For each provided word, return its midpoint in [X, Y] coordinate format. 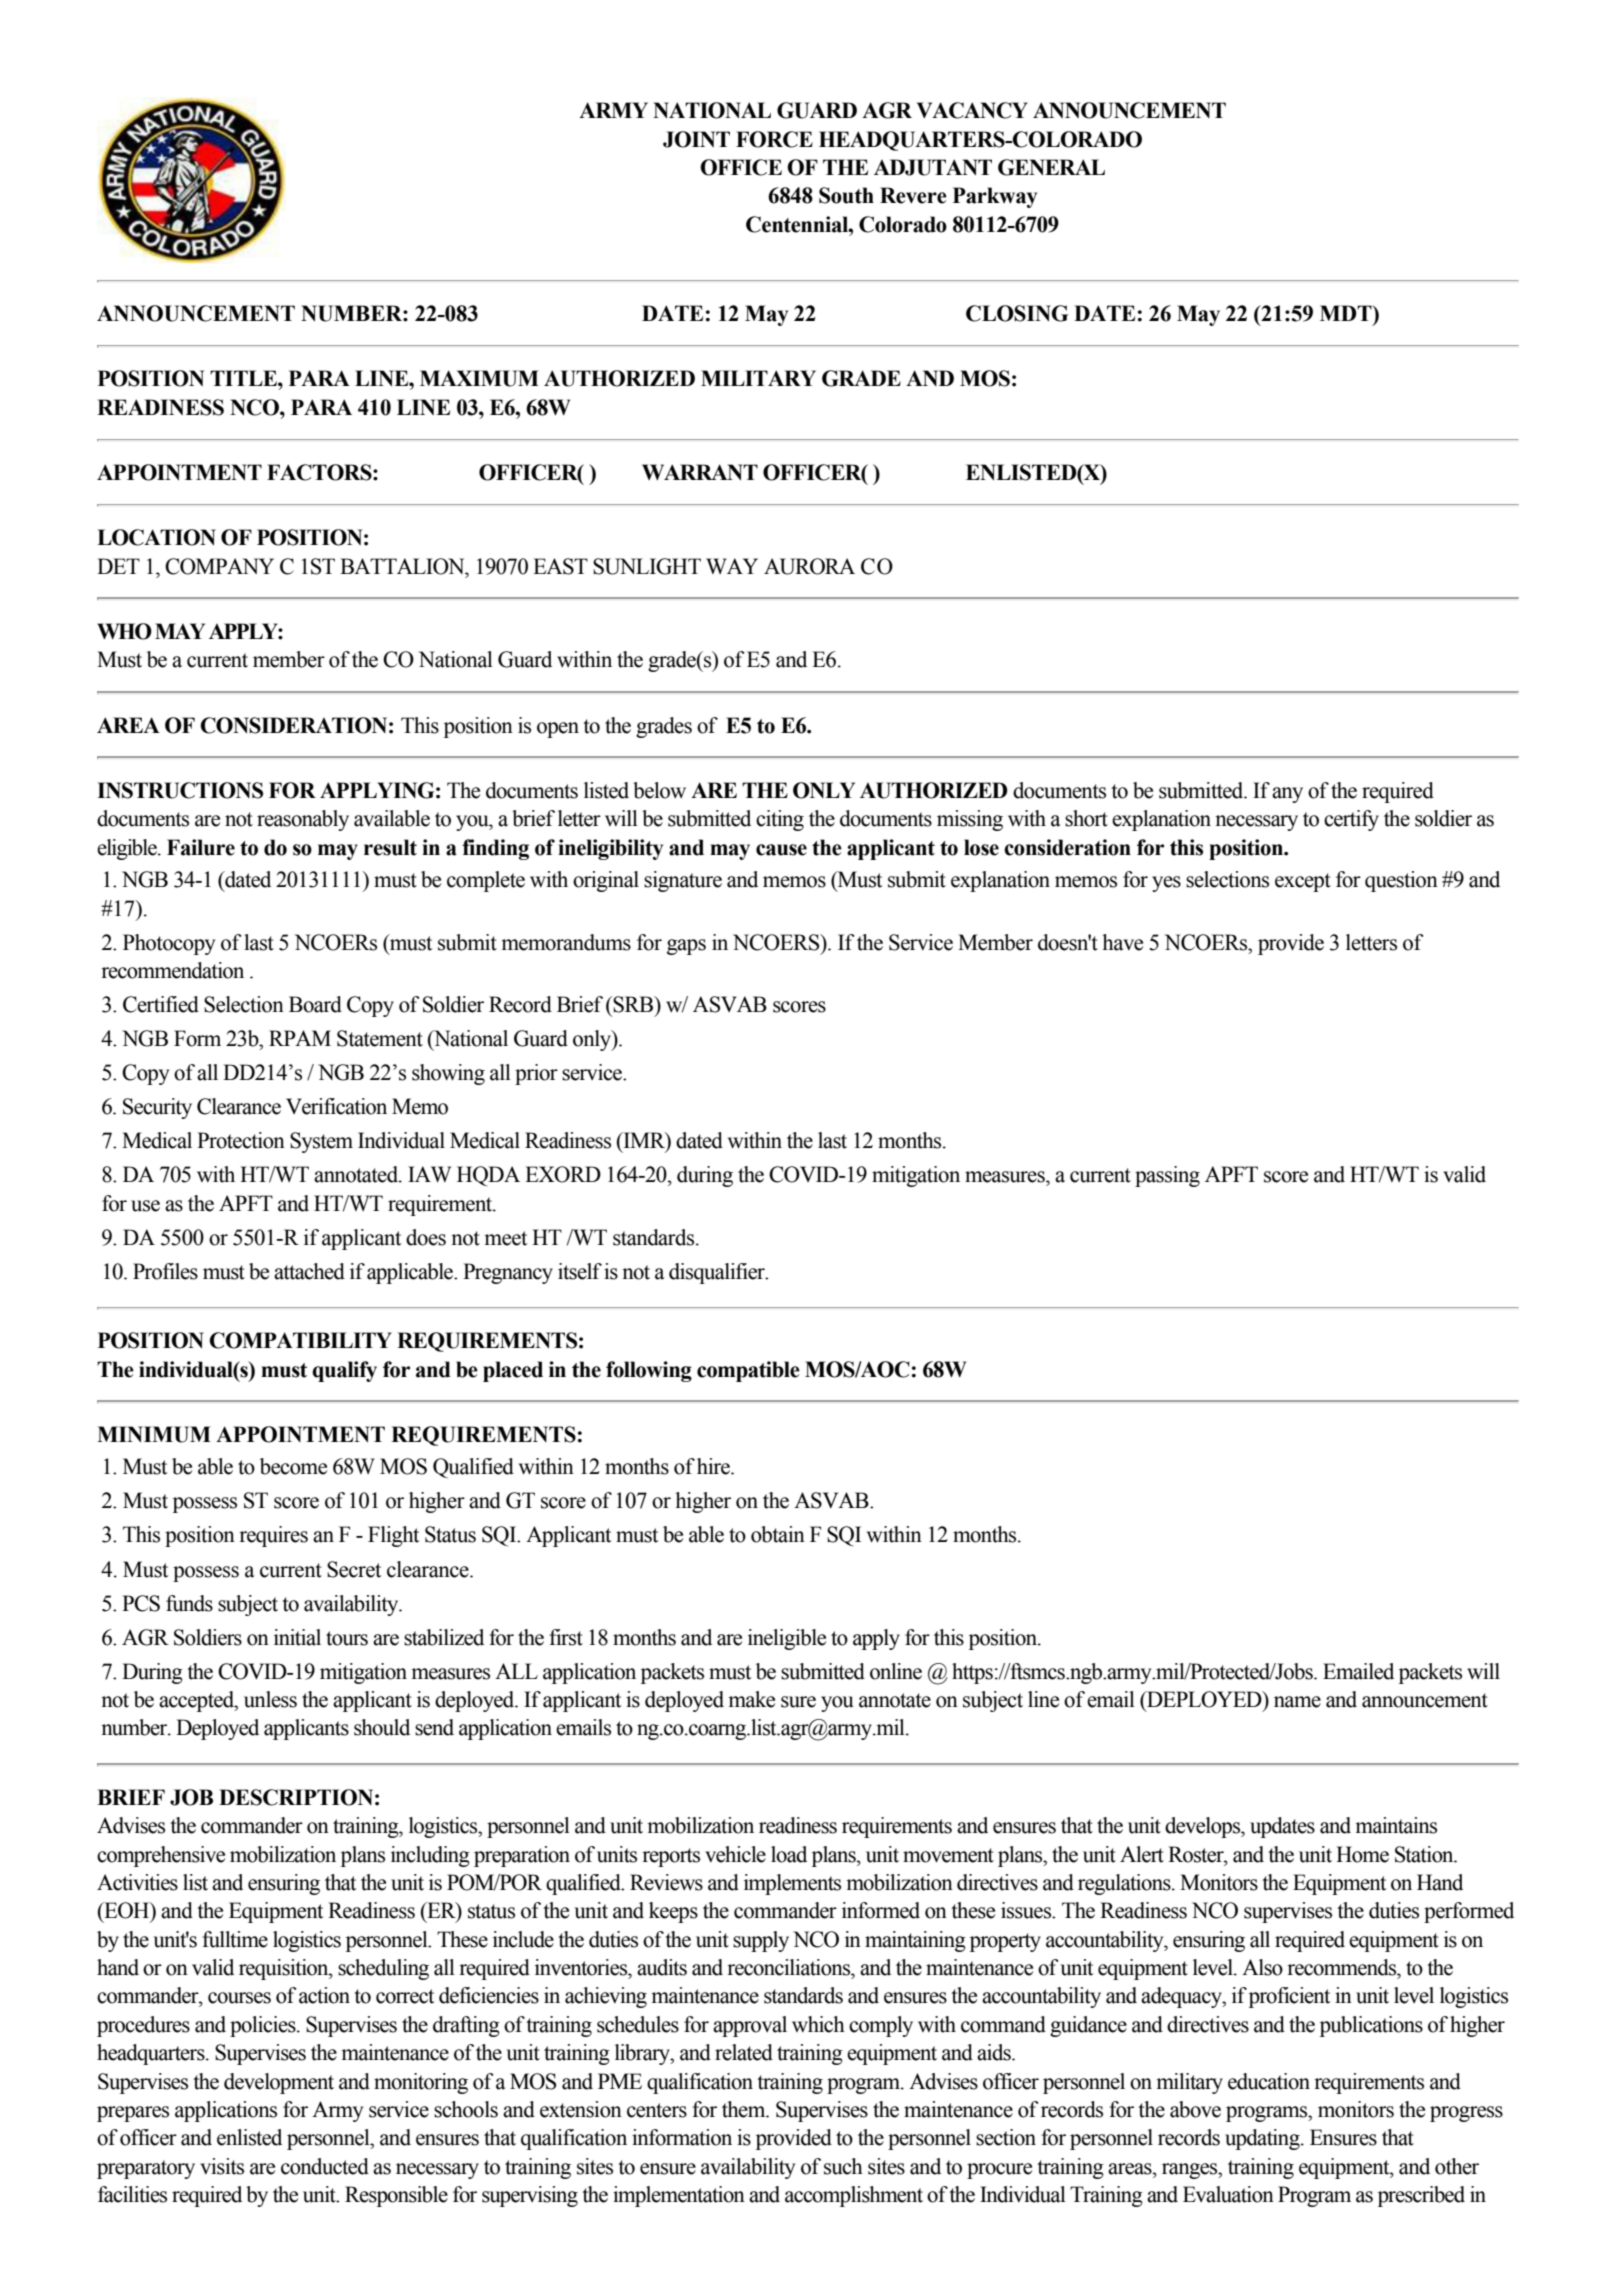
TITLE [244, 378]
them [745, 2109]
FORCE [774, 139]
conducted [325, 2166]
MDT [1347, 313]
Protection [241, 1140]
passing [1167, 1176]
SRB [634, 1004]
